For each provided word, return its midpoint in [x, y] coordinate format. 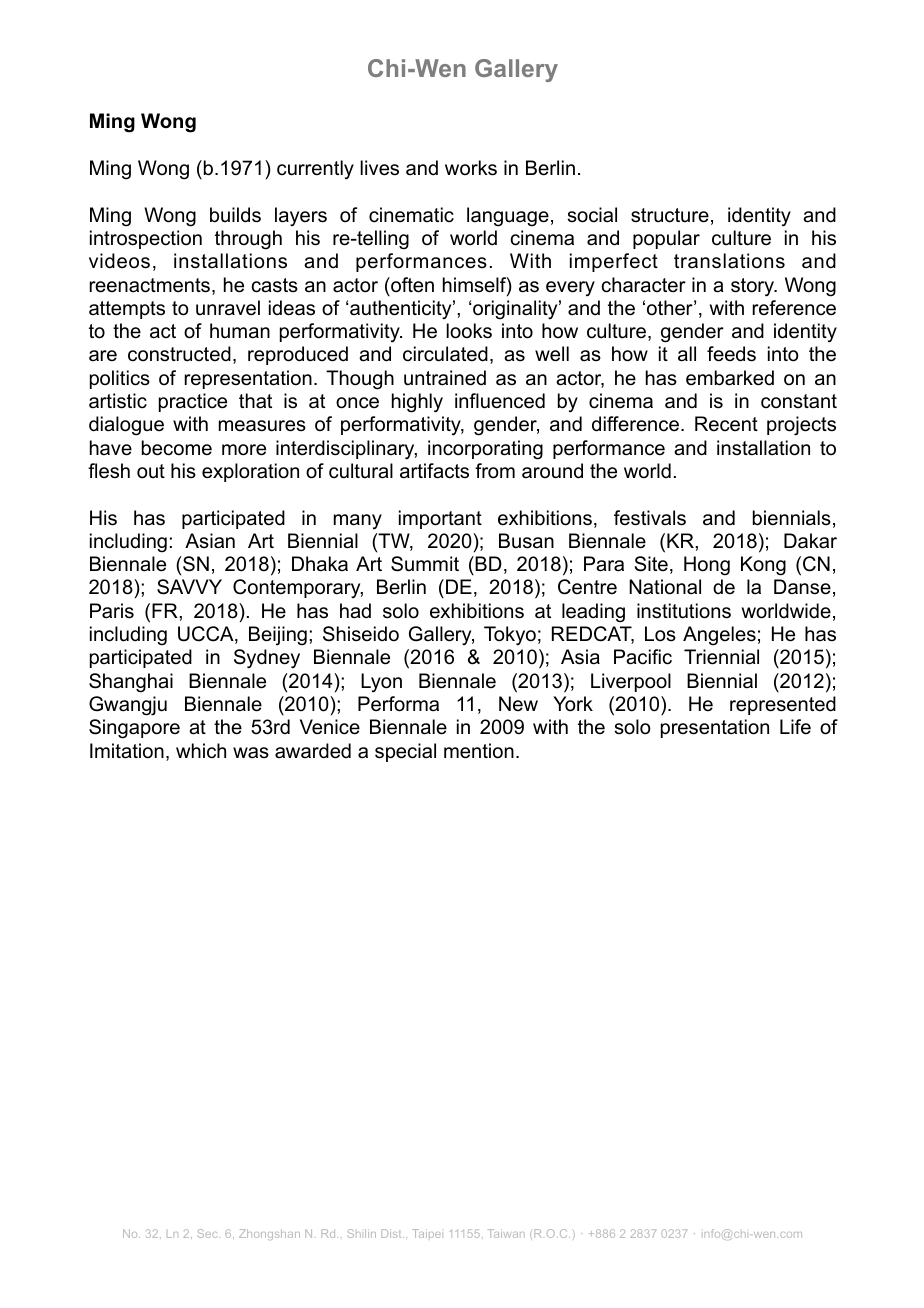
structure [670, 215]
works [471, 168]
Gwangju [128, 706]
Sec [208, 1233]
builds [235, 215]
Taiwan [506, 1233]
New [518, 704]
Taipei [426, 1233]
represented [783, 705]
